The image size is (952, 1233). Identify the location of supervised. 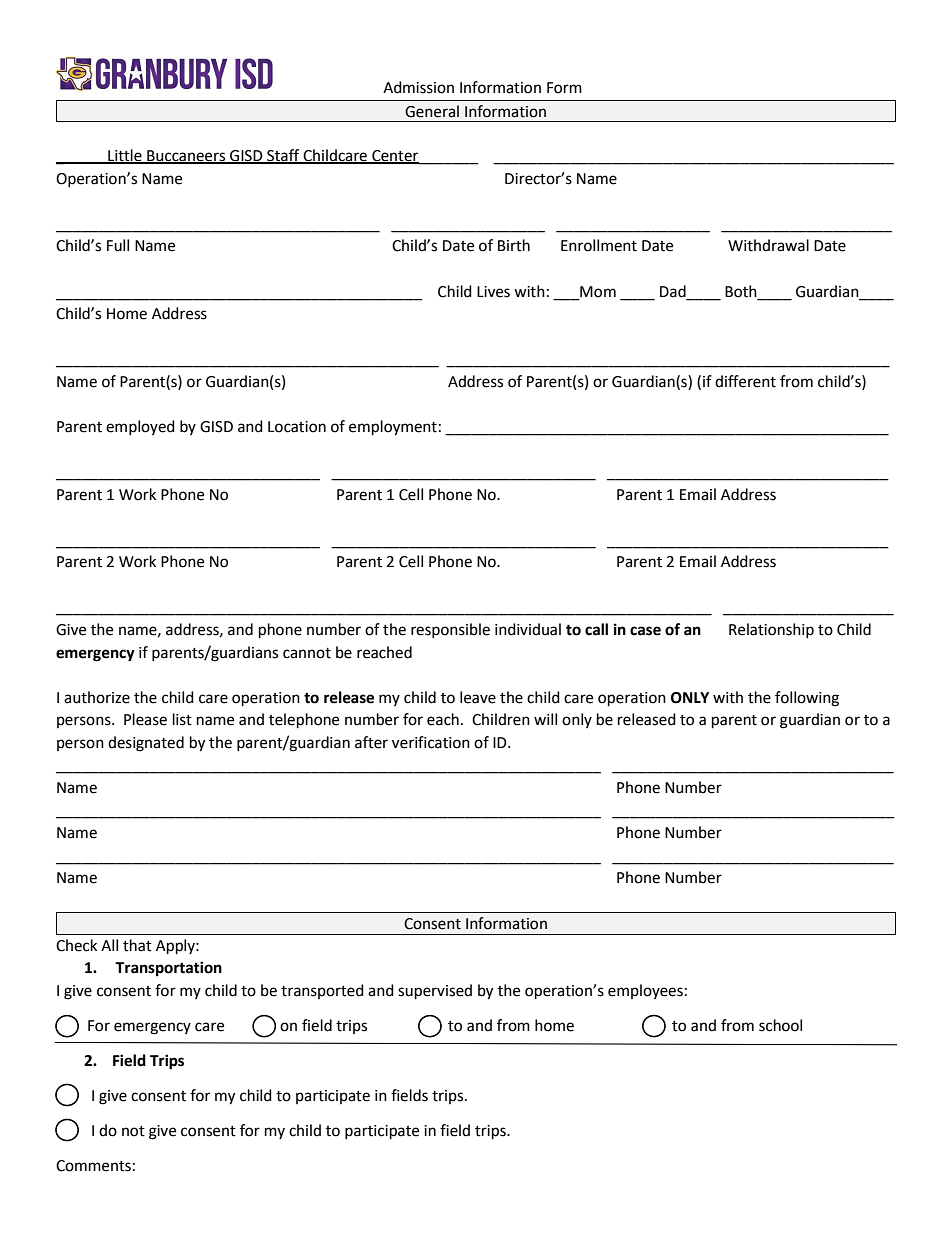
(435, 992).
